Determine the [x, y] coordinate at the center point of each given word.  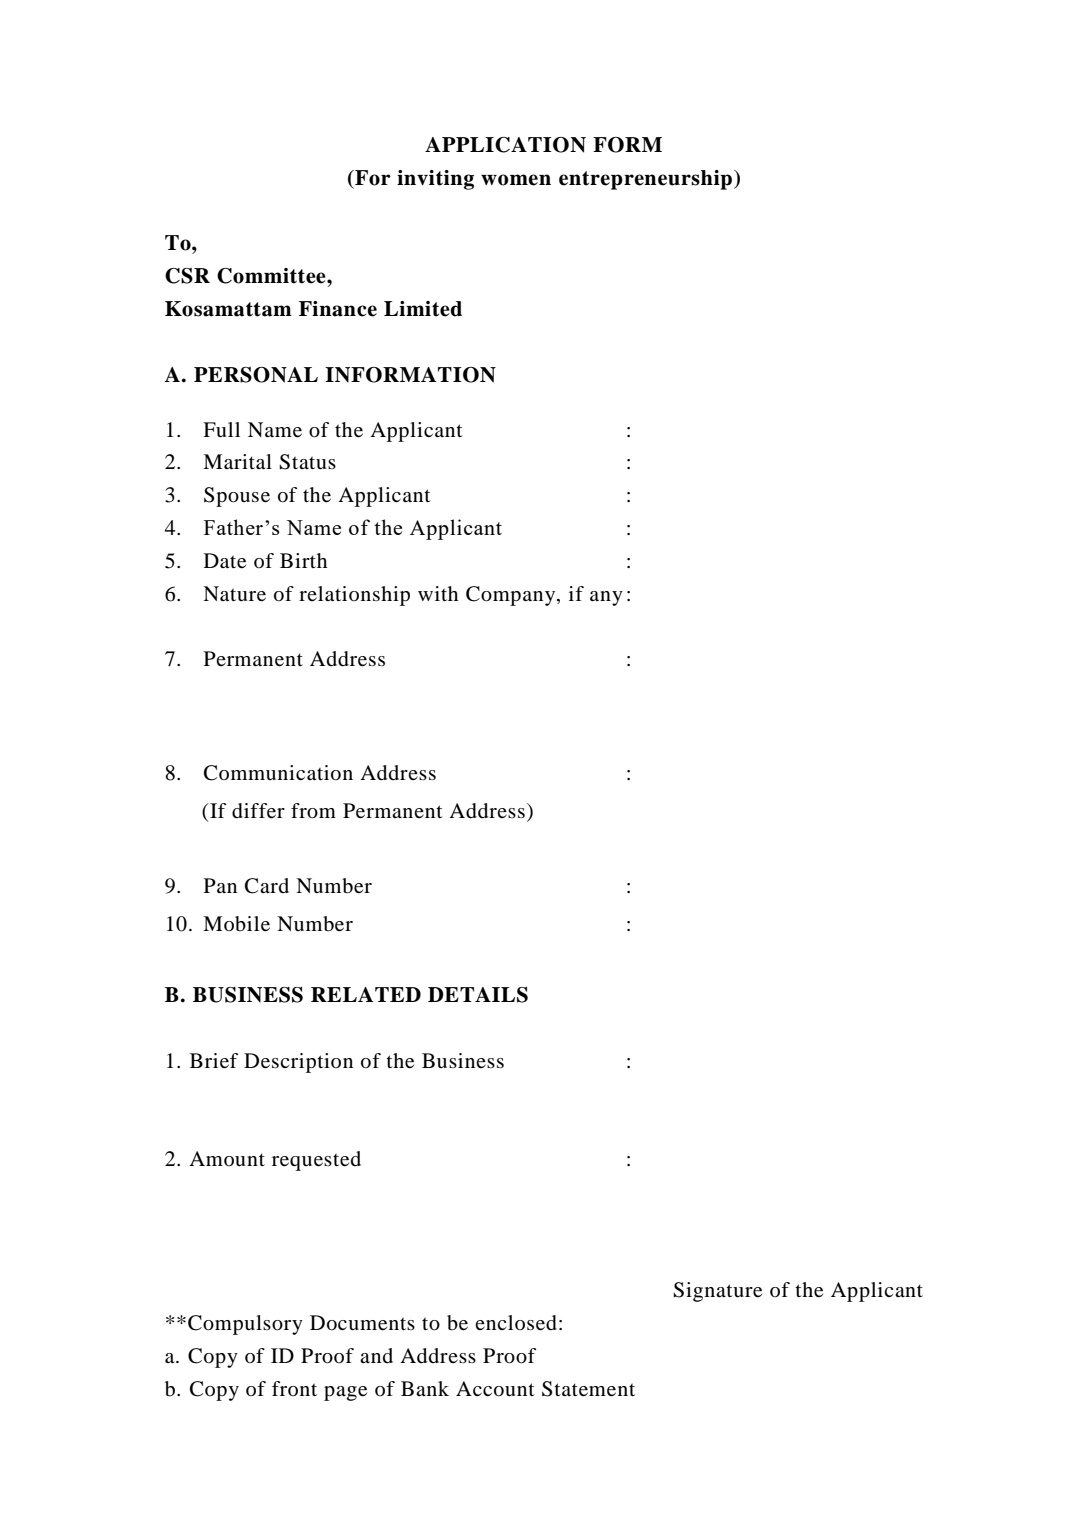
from [313, 811]
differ [258, 811]
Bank [425, 1388]
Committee [272, 276]
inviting [435, 180]
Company [512, 596]
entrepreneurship [645, 180]
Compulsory [245, 1325]
